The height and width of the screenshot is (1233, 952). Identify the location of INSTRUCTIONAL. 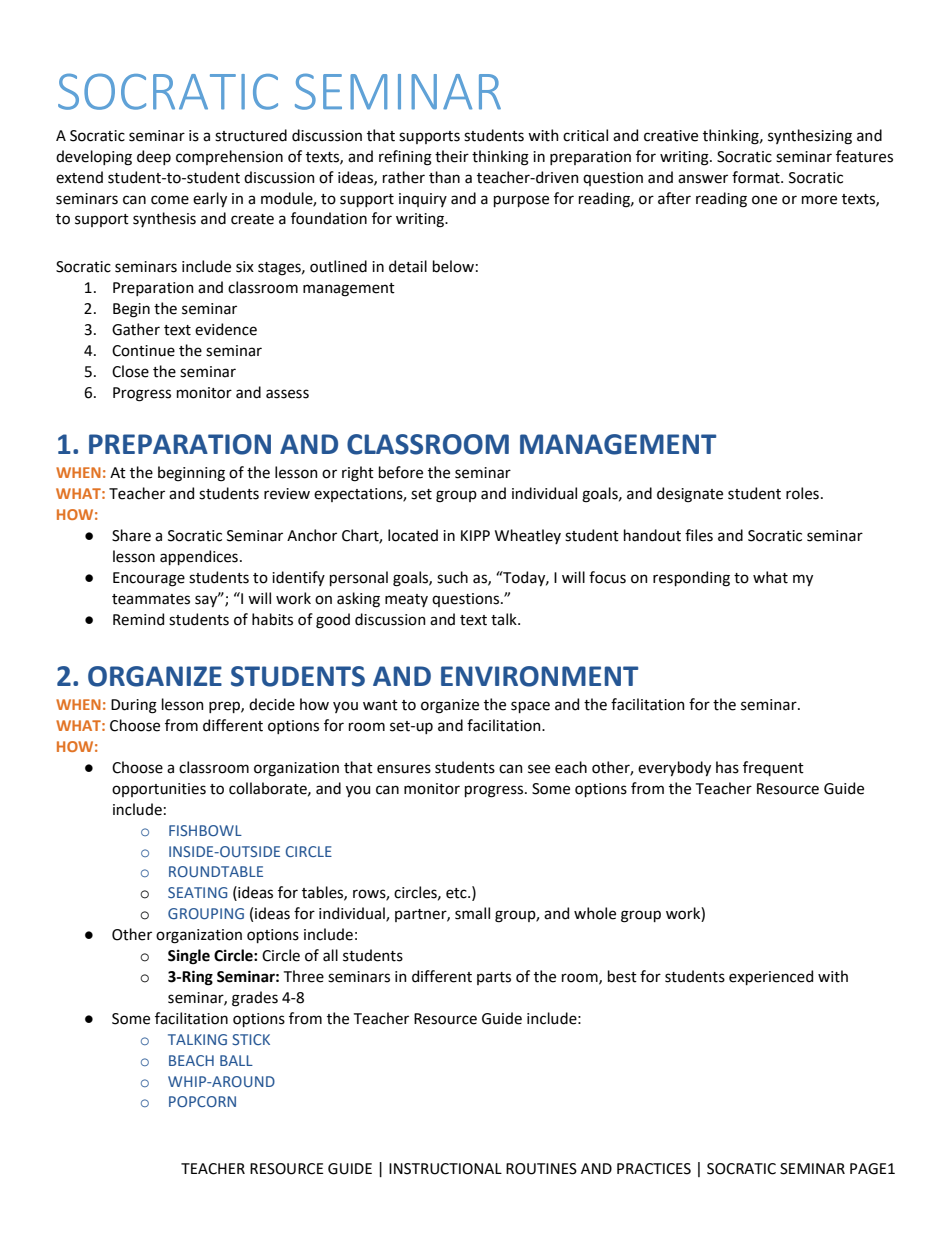
(445, 1169).
